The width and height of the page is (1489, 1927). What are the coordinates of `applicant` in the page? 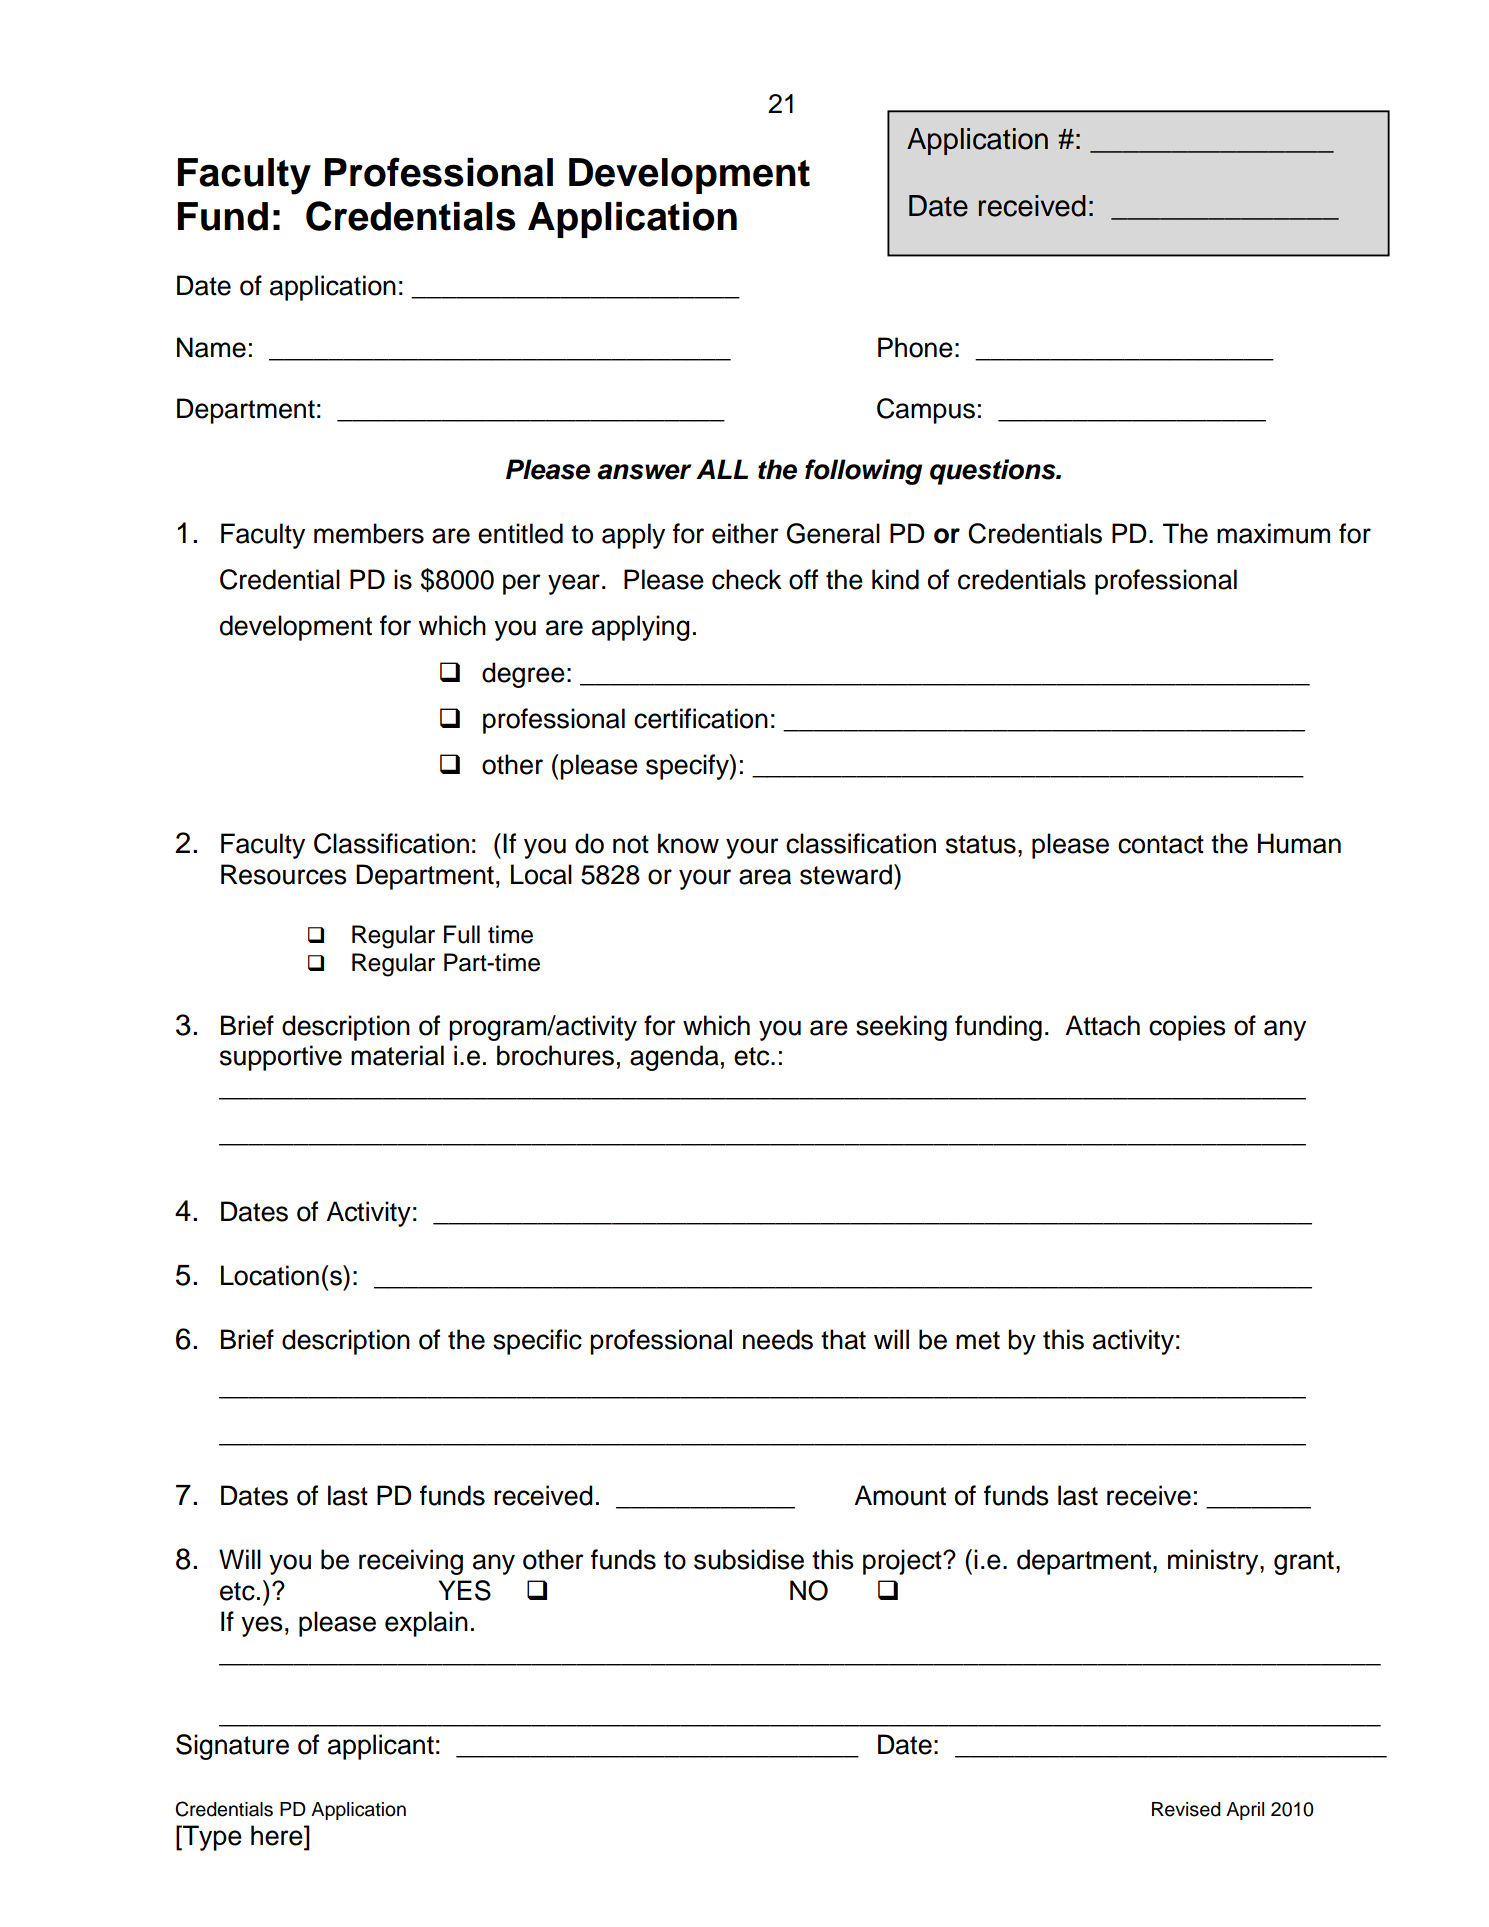 It's located at (381, 1747).
